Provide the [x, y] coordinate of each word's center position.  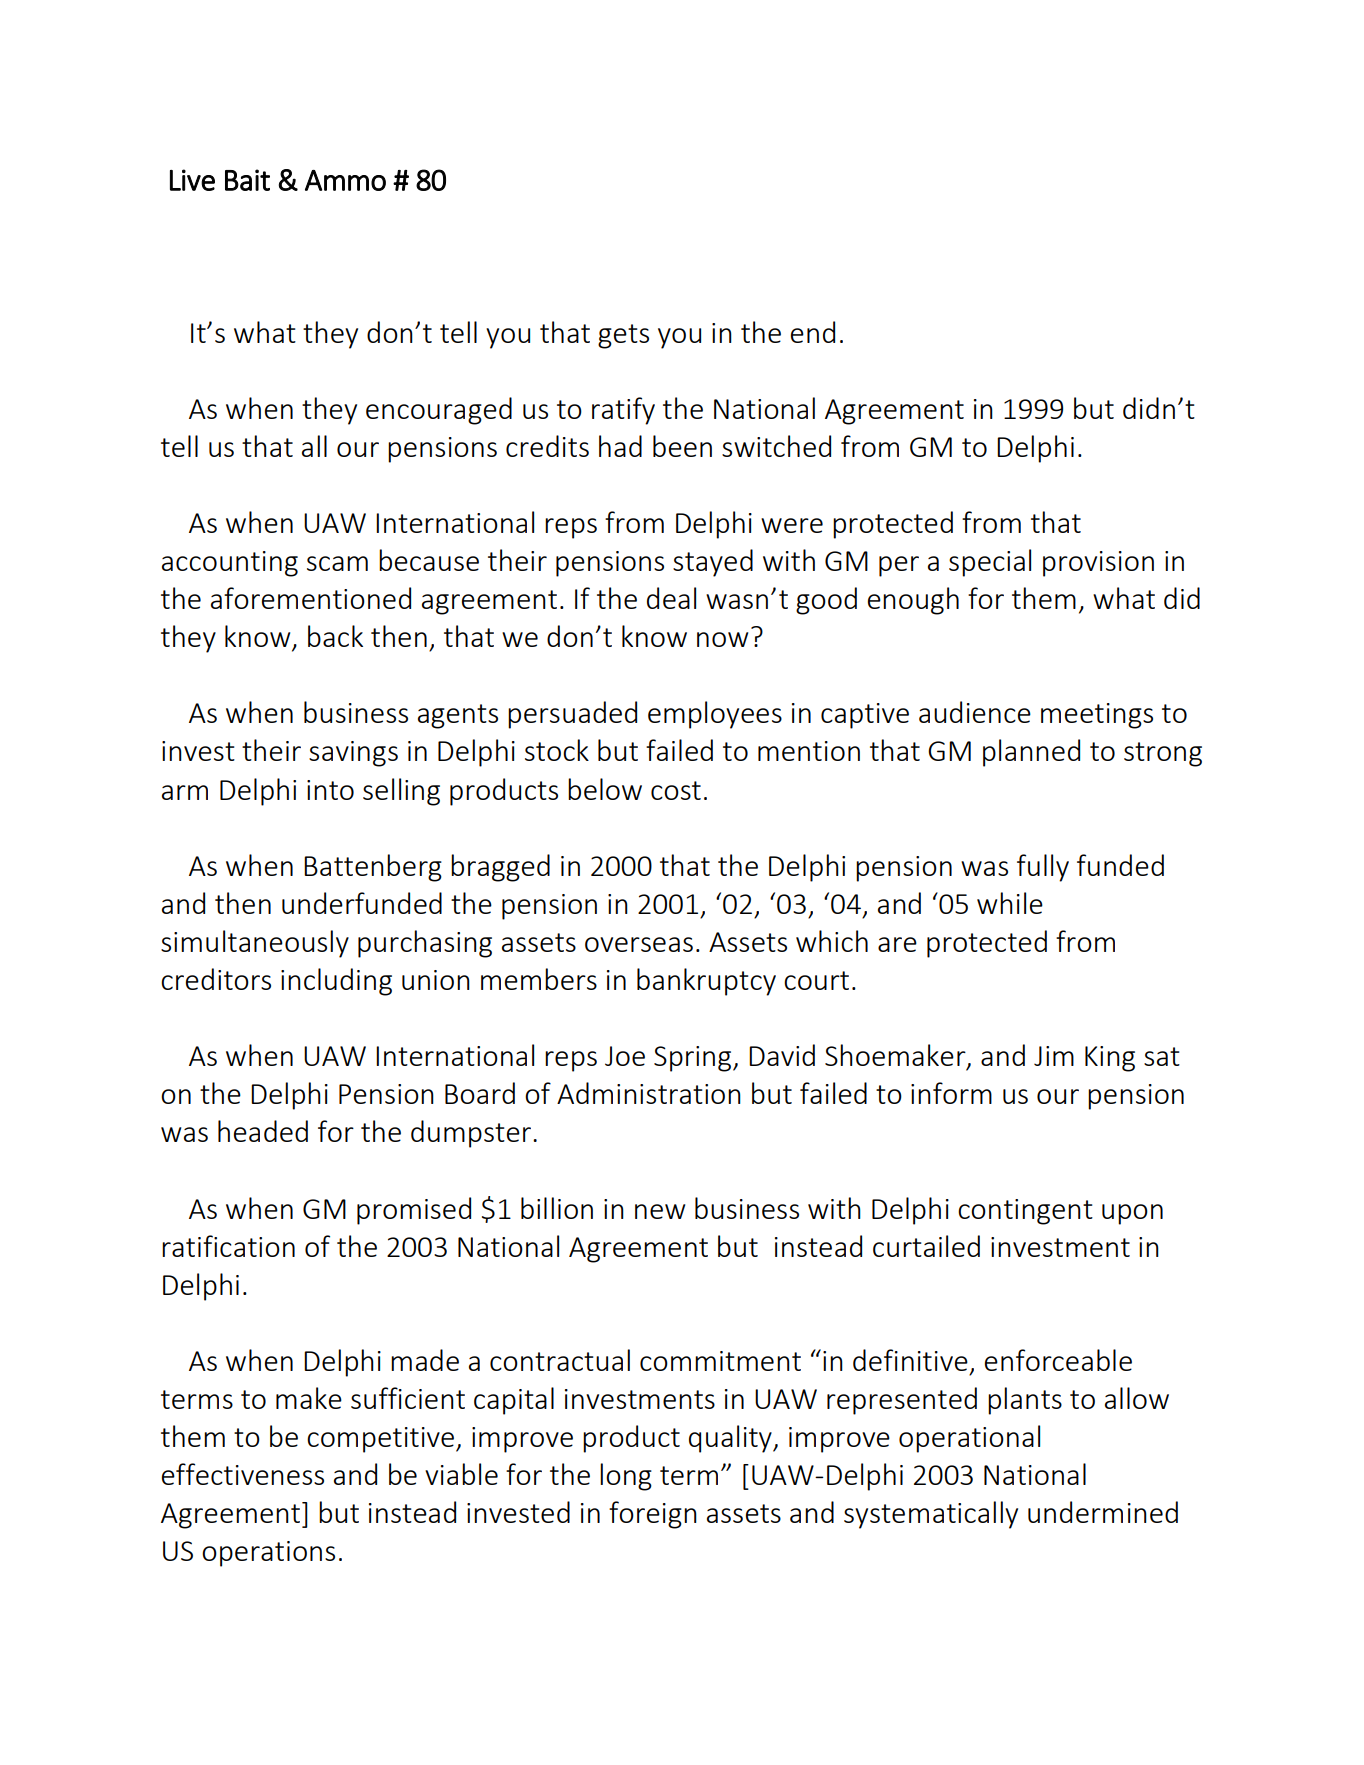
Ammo [345, 180]
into [330, 790]
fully [1043, 868]
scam [337, 563]
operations [268, 1554]
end [813, 332]
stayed [713, 563]
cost [676, 790]
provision [1098, 564]
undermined [1103, 1512]
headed [263, 1131]
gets [623, 336]
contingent [1025, 1212]
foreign [653, 1515]
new [660, 1211]
